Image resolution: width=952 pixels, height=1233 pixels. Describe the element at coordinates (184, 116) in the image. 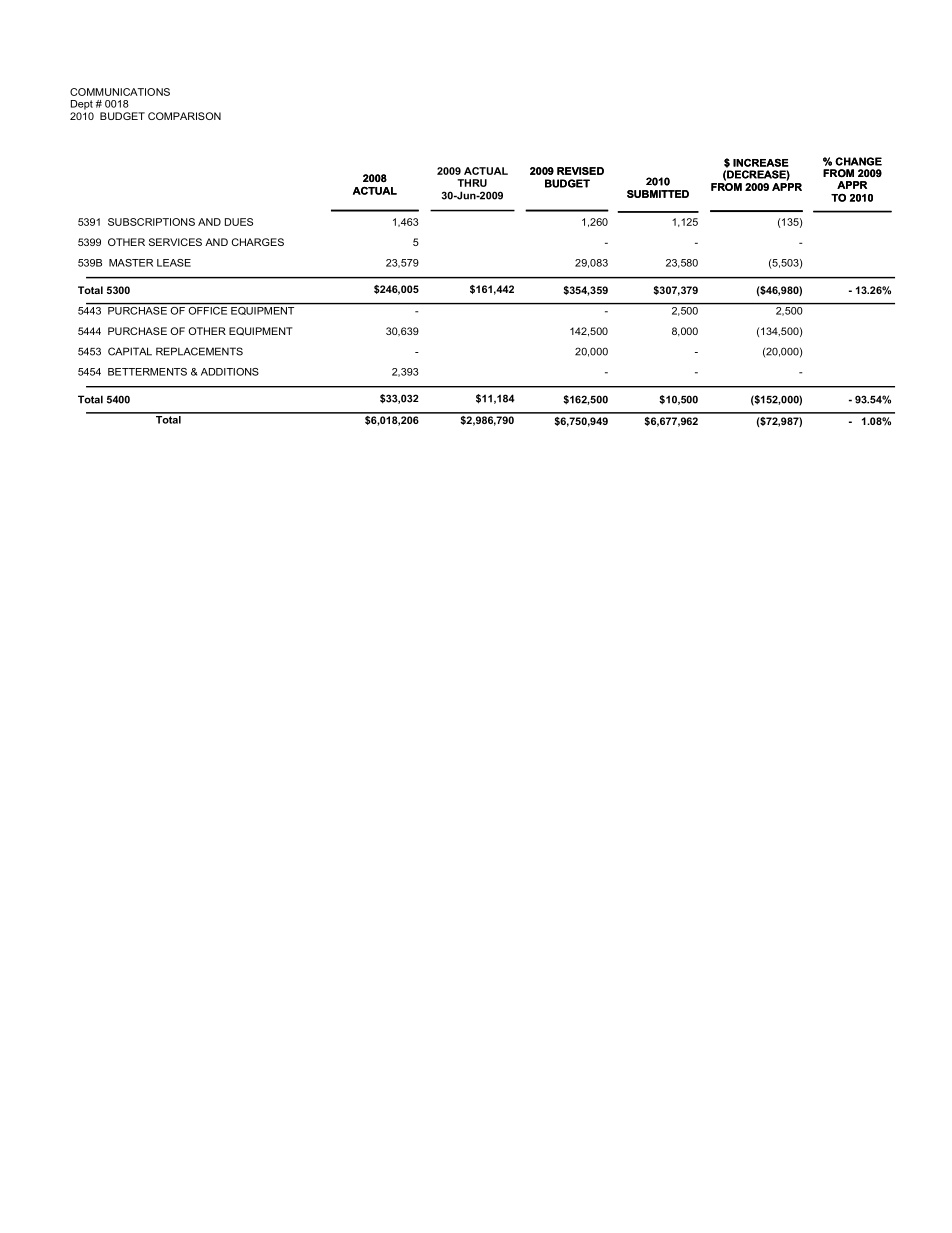

I see `COMPARISON` at that location.
